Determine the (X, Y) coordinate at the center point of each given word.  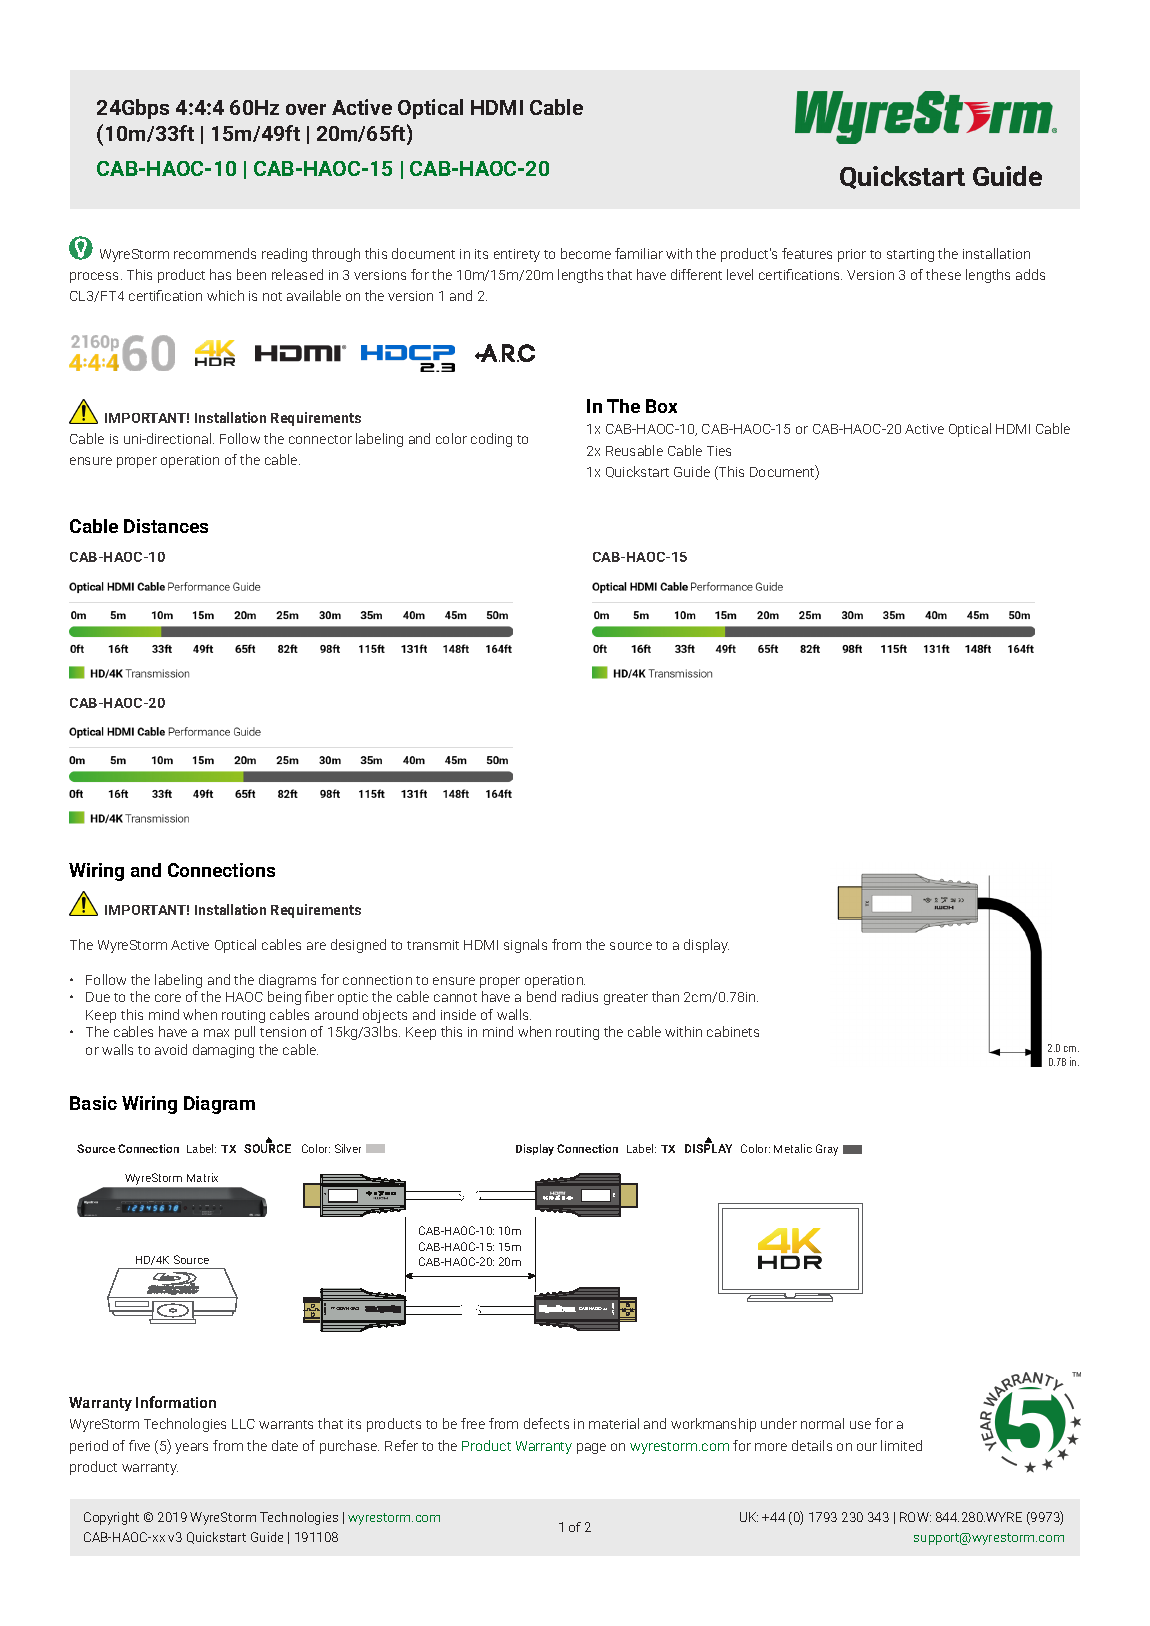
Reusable (634, 450)
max (216, 1033)
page (591, 1448)
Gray (827, 1150)
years (191, 1448)
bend (541, 996)
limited (901, 1445)
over (306, 109)
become (586, 253)
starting (910, 255)
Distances (166, 526)
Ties (719, 451)
